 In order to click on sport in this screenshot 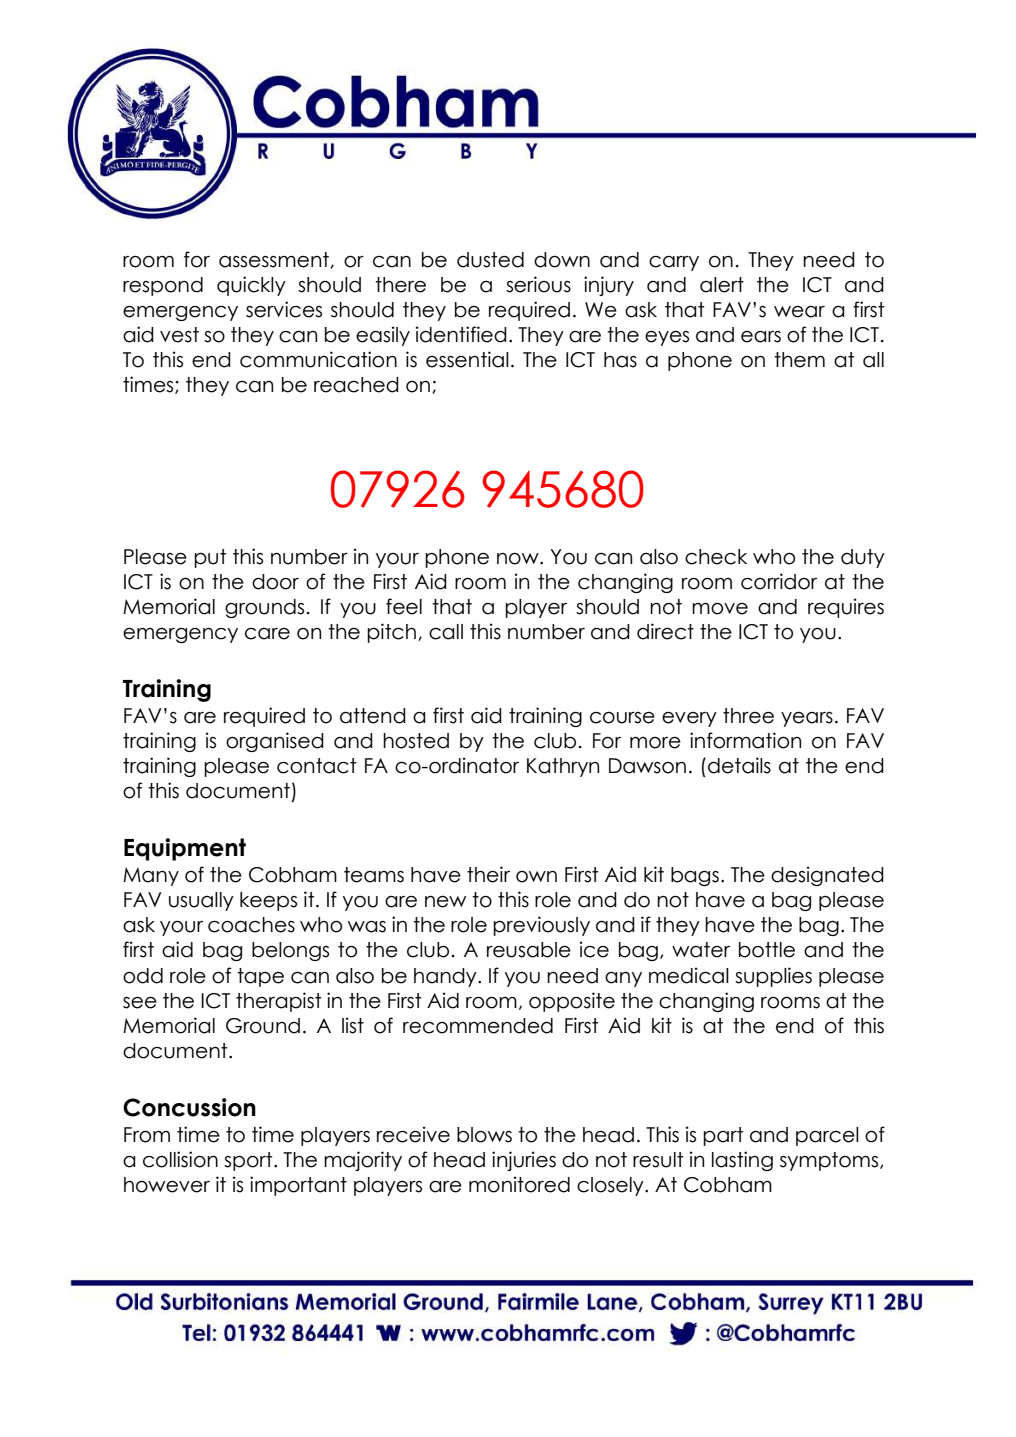, I will do `click(249, 1161)`.
